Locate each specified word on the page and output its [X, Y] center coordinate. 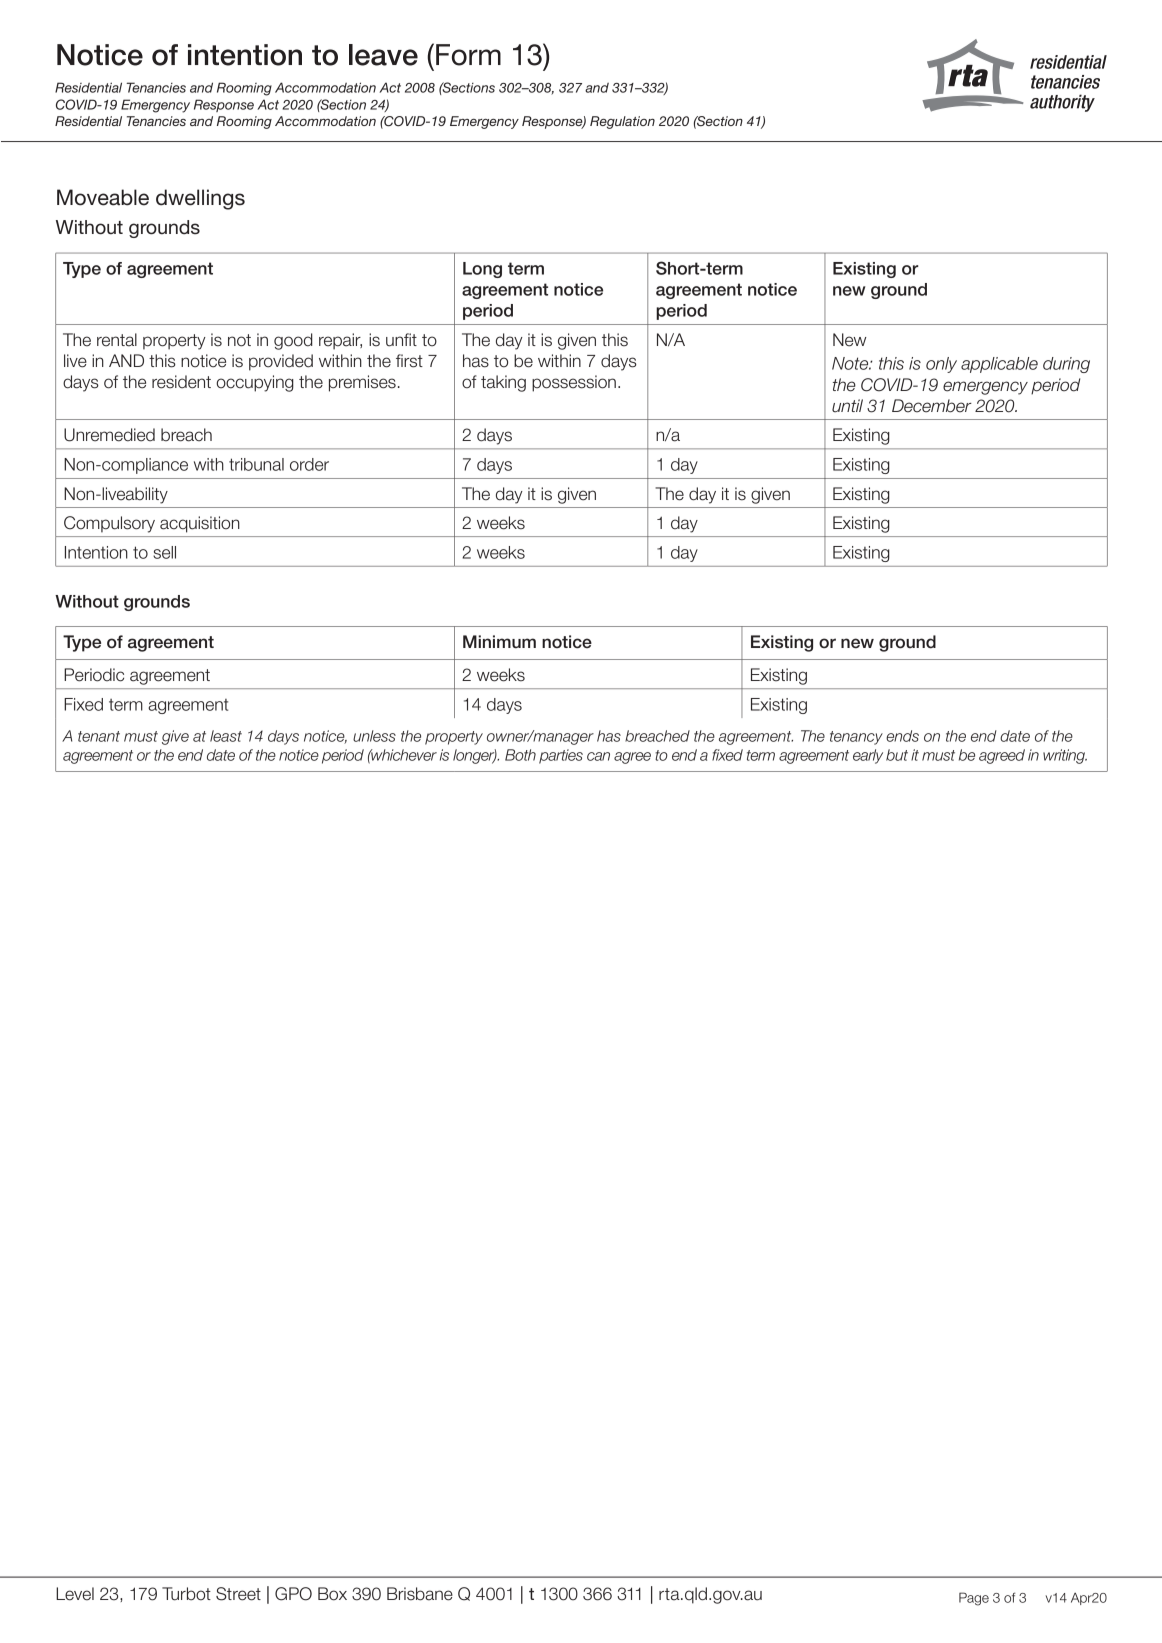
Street [238, 1594]
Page [974, 1599]
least [226, 736]
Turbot [186, 1594]
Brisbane [420, 1594]
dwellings [200, 199]
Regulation [622, 122]
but [897, 755]
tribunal [256, 464]
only [941, 365]
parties [561, 756]
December [932, 406]
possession [574, 383]
